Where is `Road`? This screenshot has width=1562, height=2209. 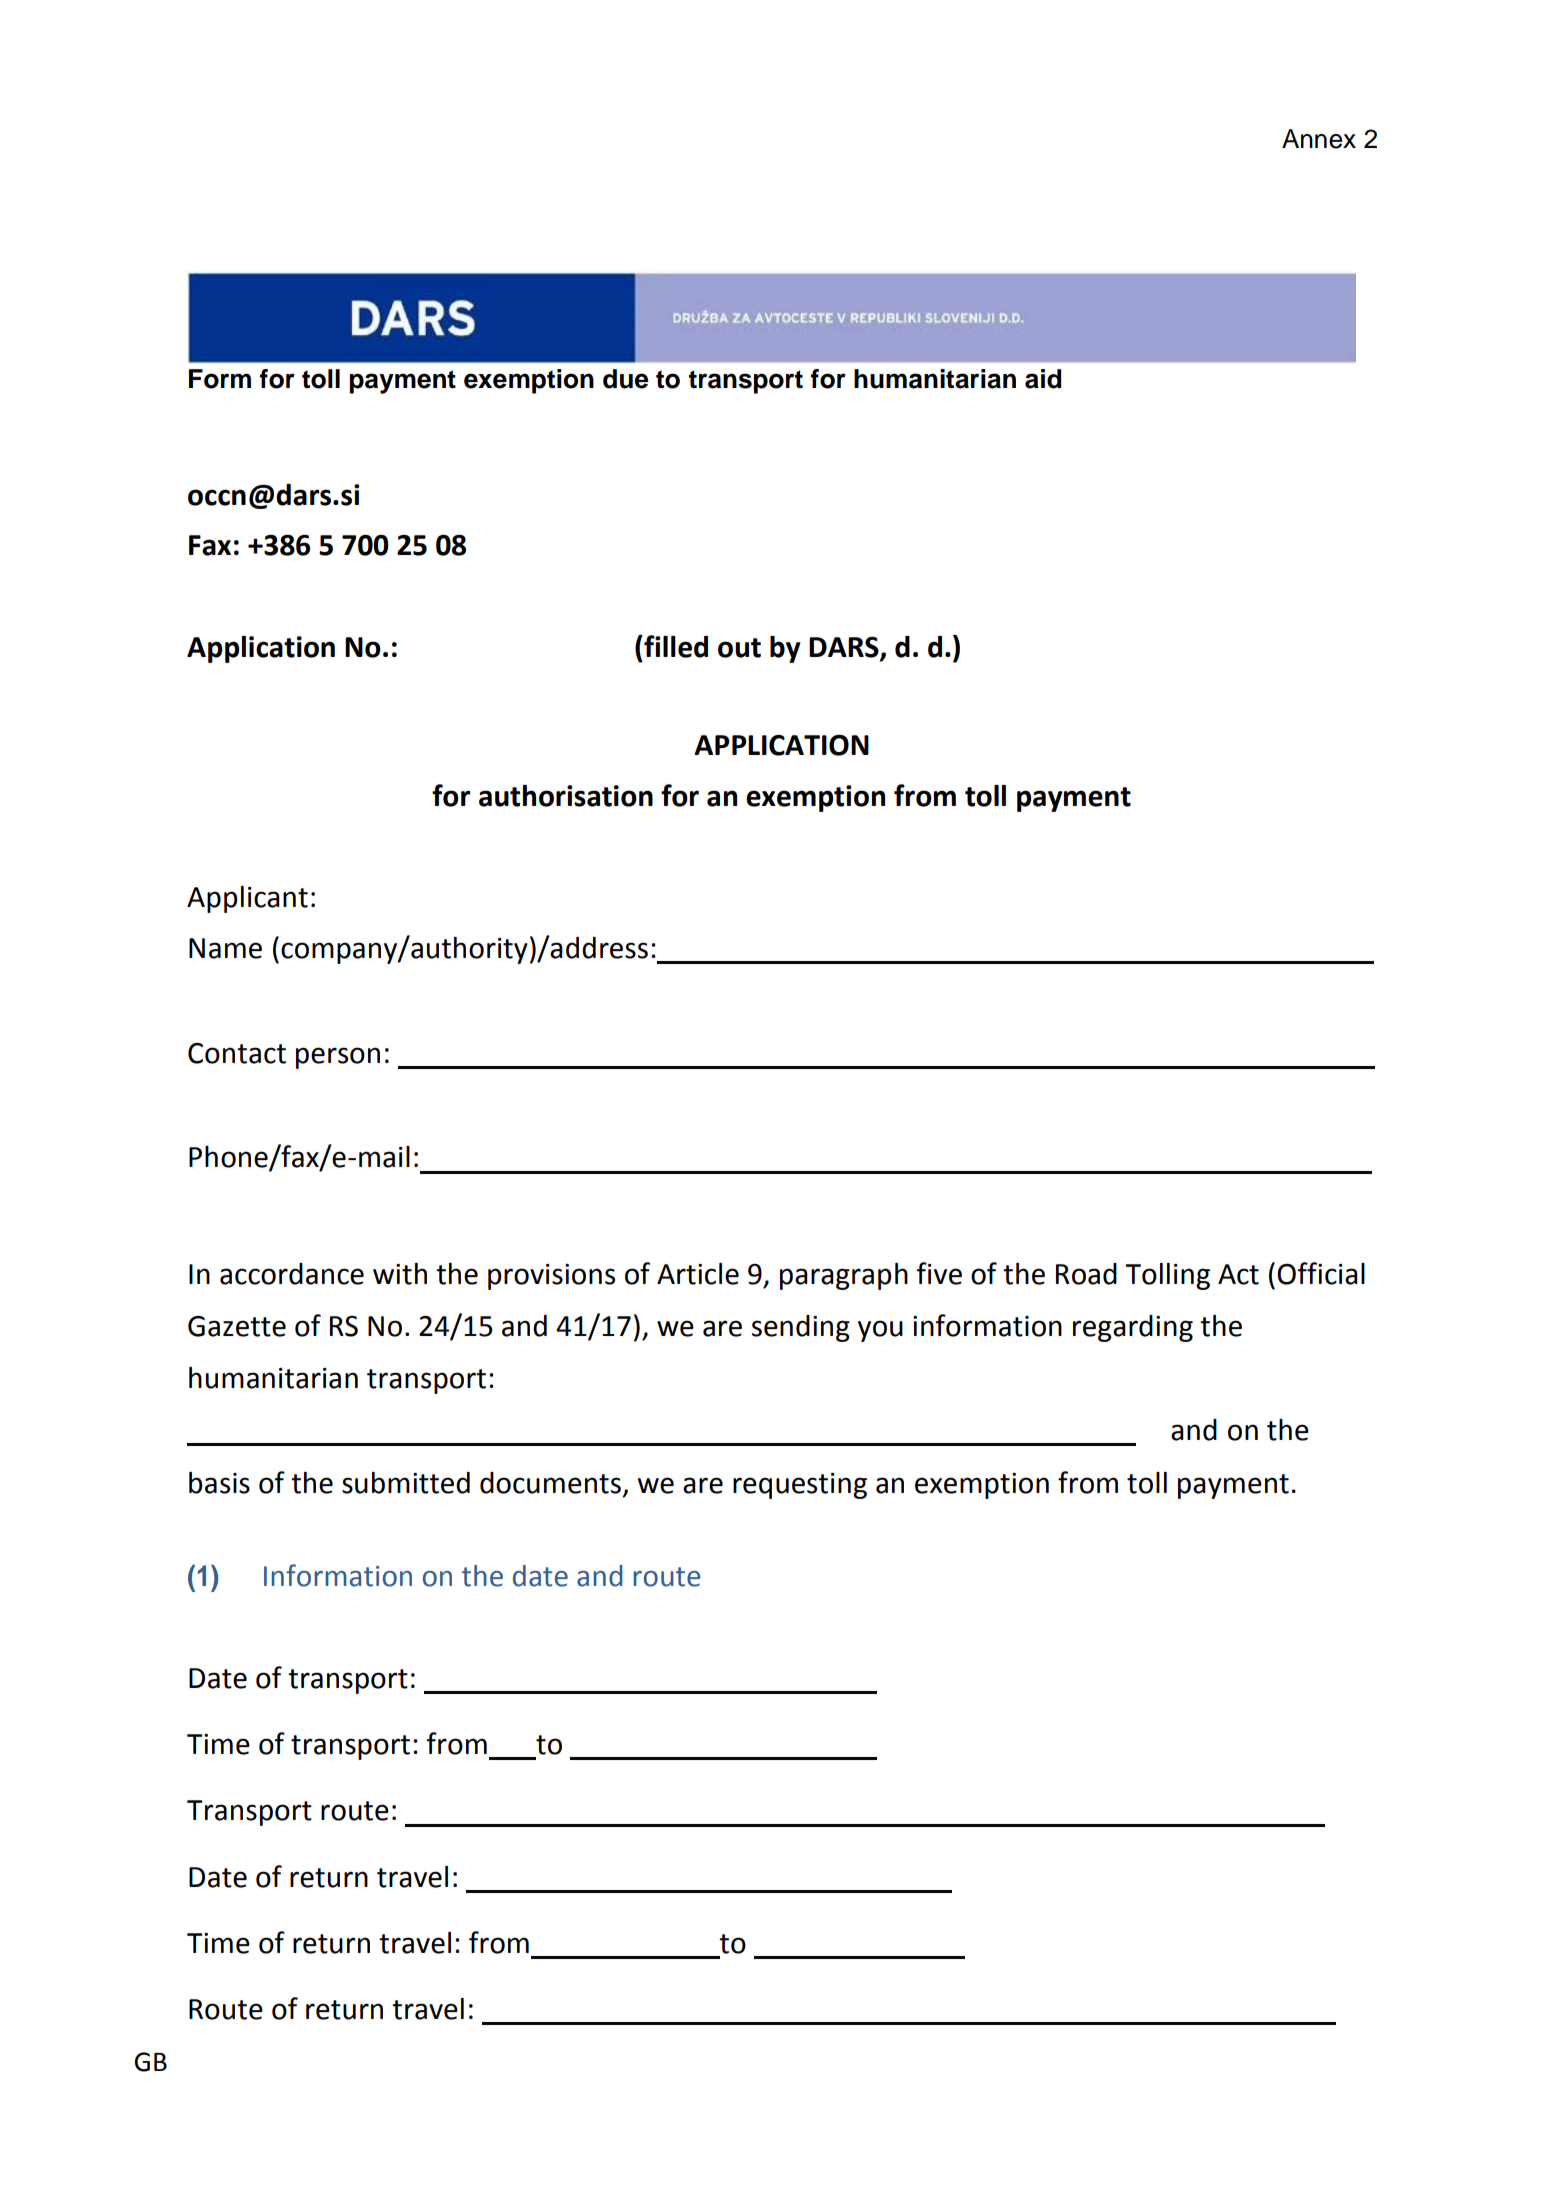
Road is located at coordinates (1086, 1274).
